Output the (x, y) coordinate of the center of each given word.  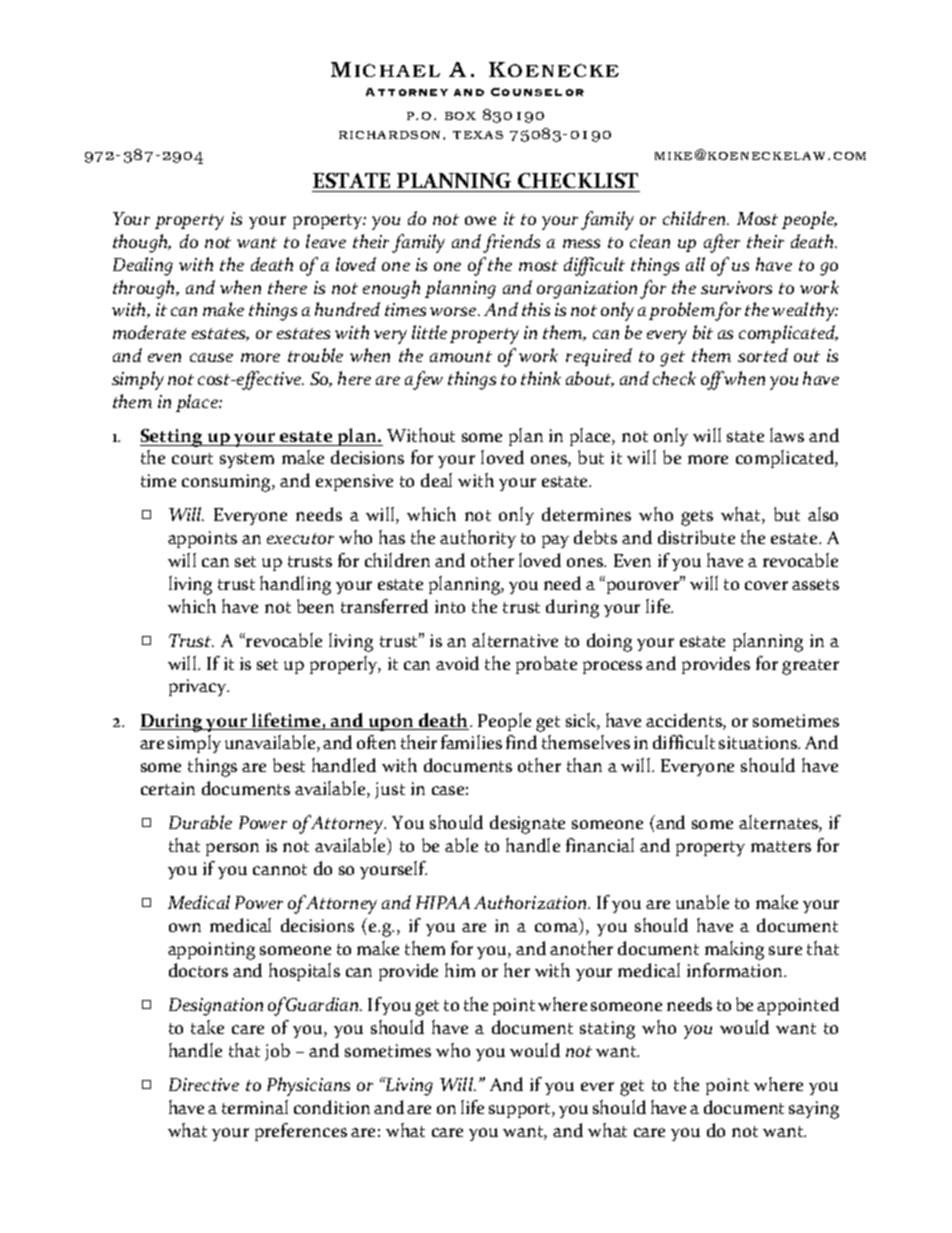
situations (759, 742)
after (722, 243)
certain (168, 788)
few (428, 380)
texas (478, 135)
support (521, 1110)
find (521, 742)
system (247, 460)
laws (787, 435)
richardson (391, 135)
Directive (204, 1084)
